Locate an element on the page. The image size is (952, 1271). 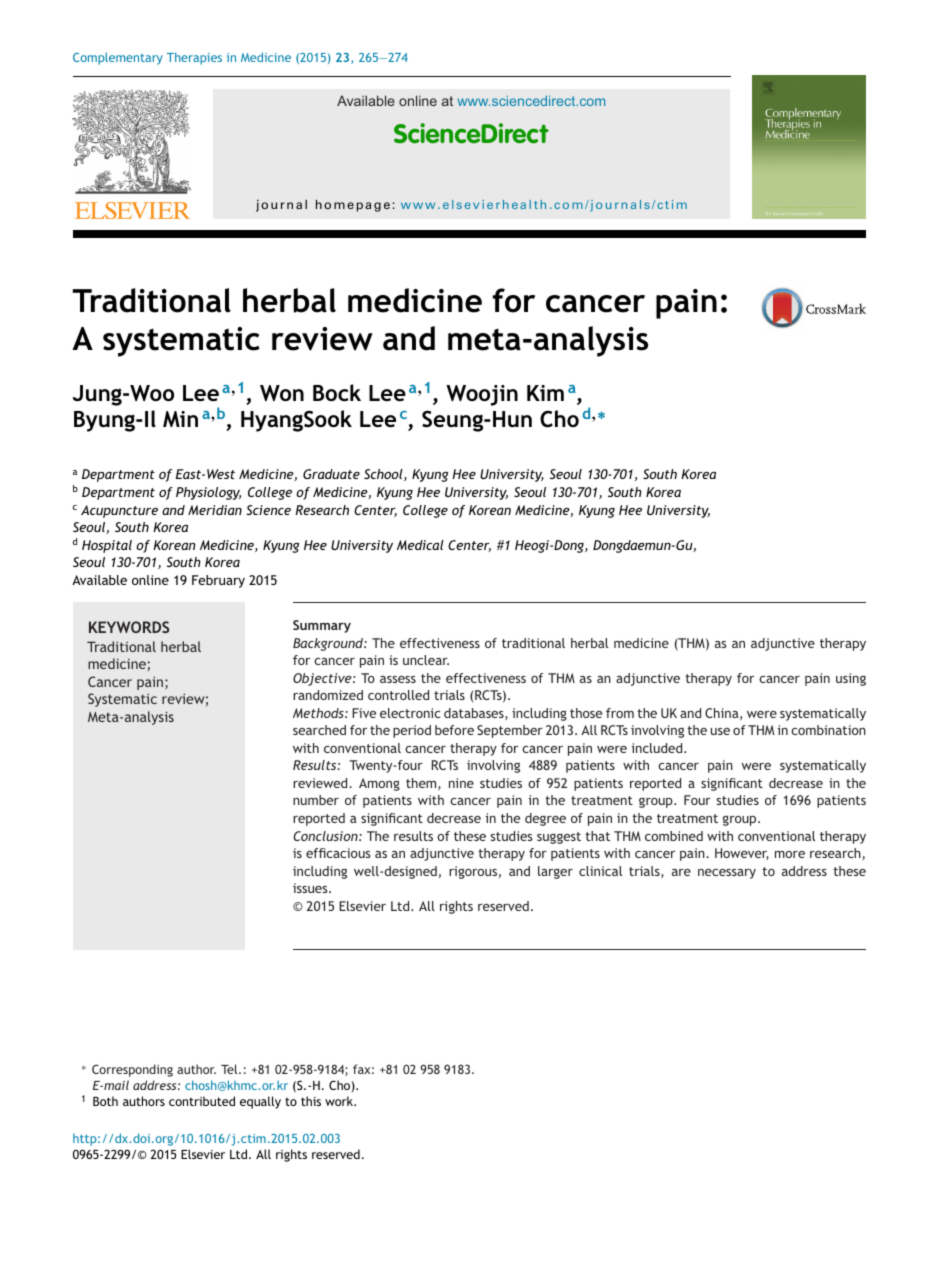
School is located at coordinates (384, 475).
